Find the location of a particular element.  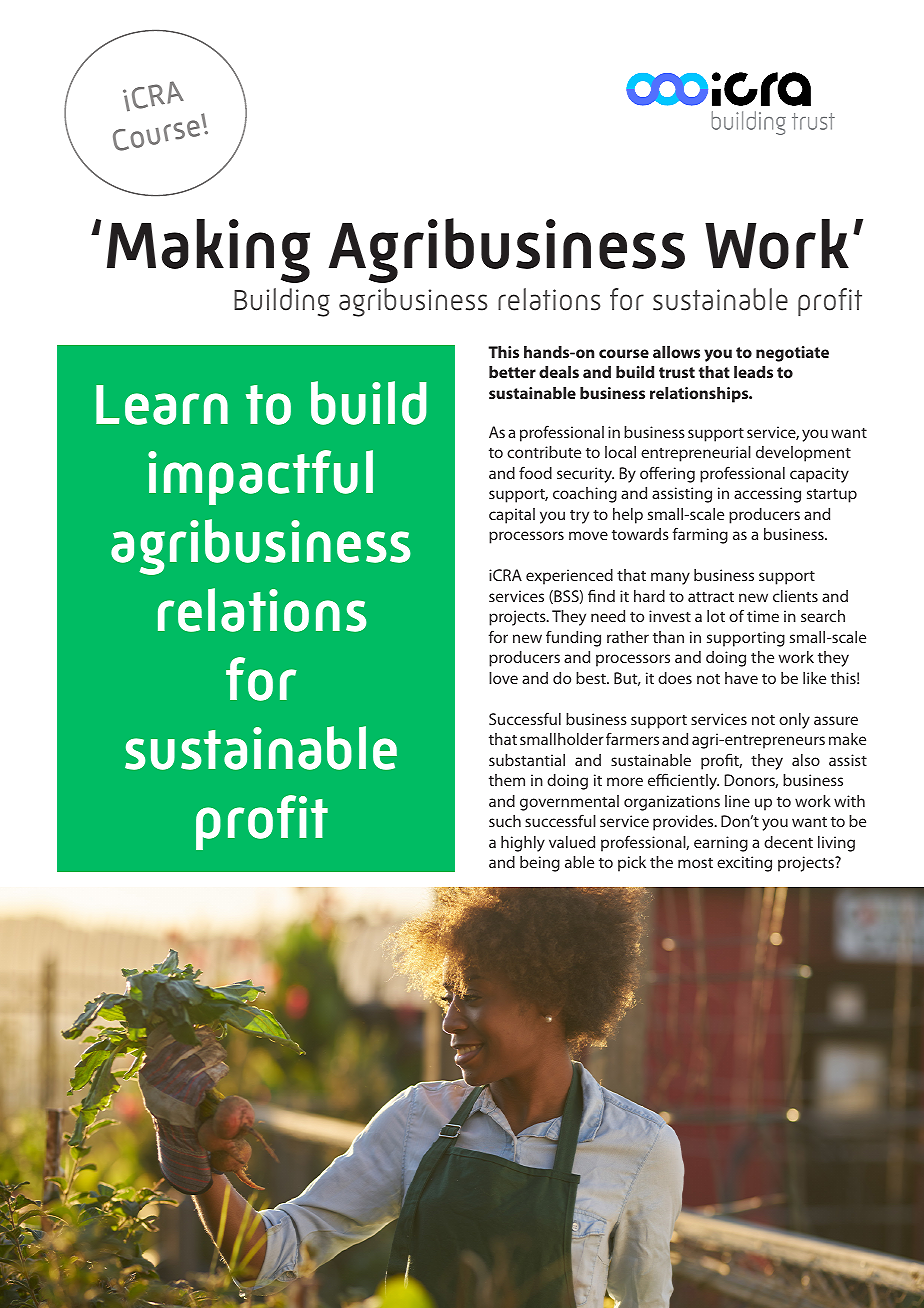

Making is located at coordinates (208, 251).
